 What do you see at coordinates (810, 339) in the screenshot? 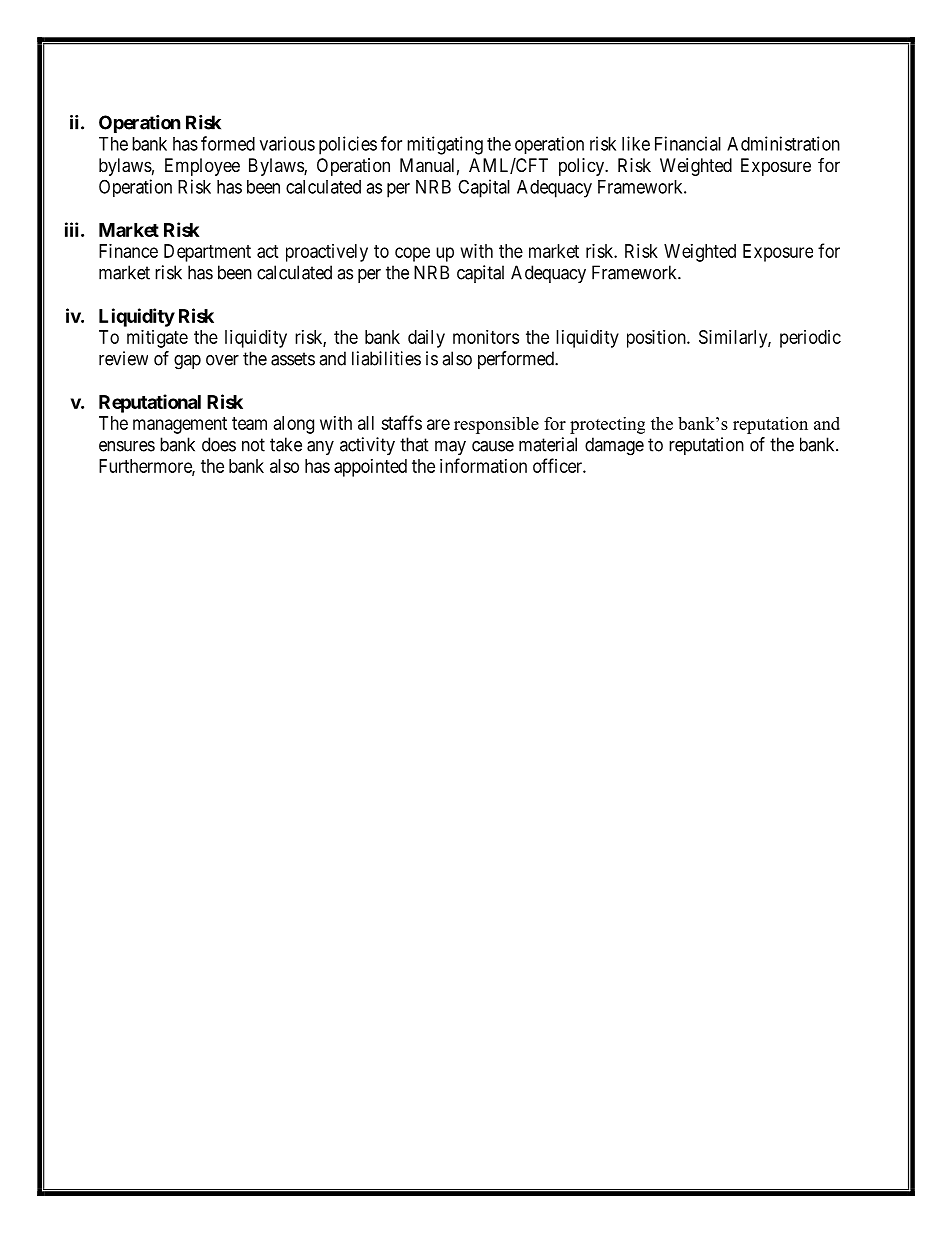
I see `periodic` at bounding box center [810, 339].
